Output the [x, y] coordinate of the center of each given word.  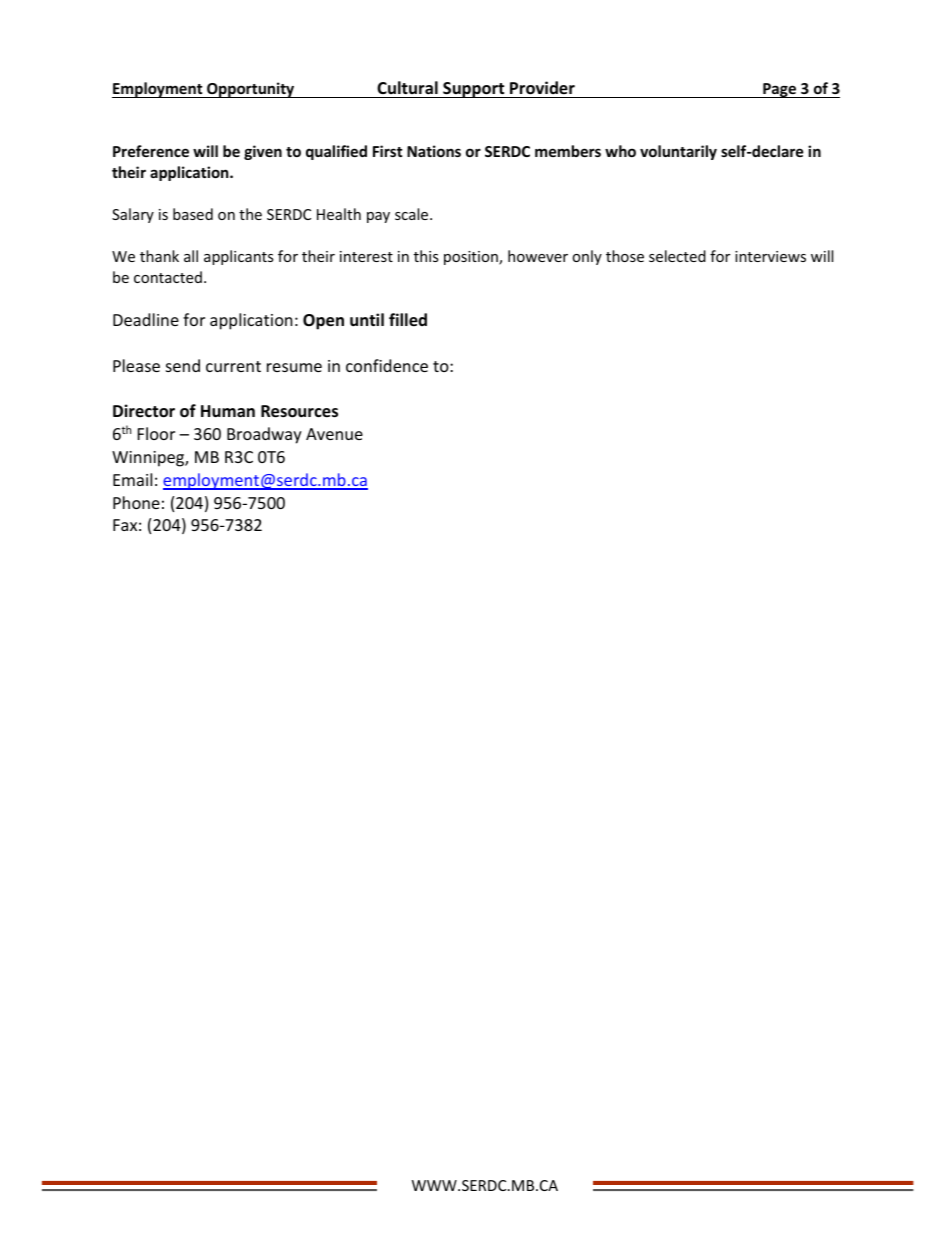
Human [228, 411]
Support [474, 90]
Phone [136, 502]
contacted [168, 277]
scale [413, 214]
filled [408, 320]
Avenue [334, 434]
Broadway [264, 435]
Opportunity [251, 90]
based [193, 214]
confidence [387, 365]
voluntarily [678, 152]
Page [779, 90]
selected [677, 256]
